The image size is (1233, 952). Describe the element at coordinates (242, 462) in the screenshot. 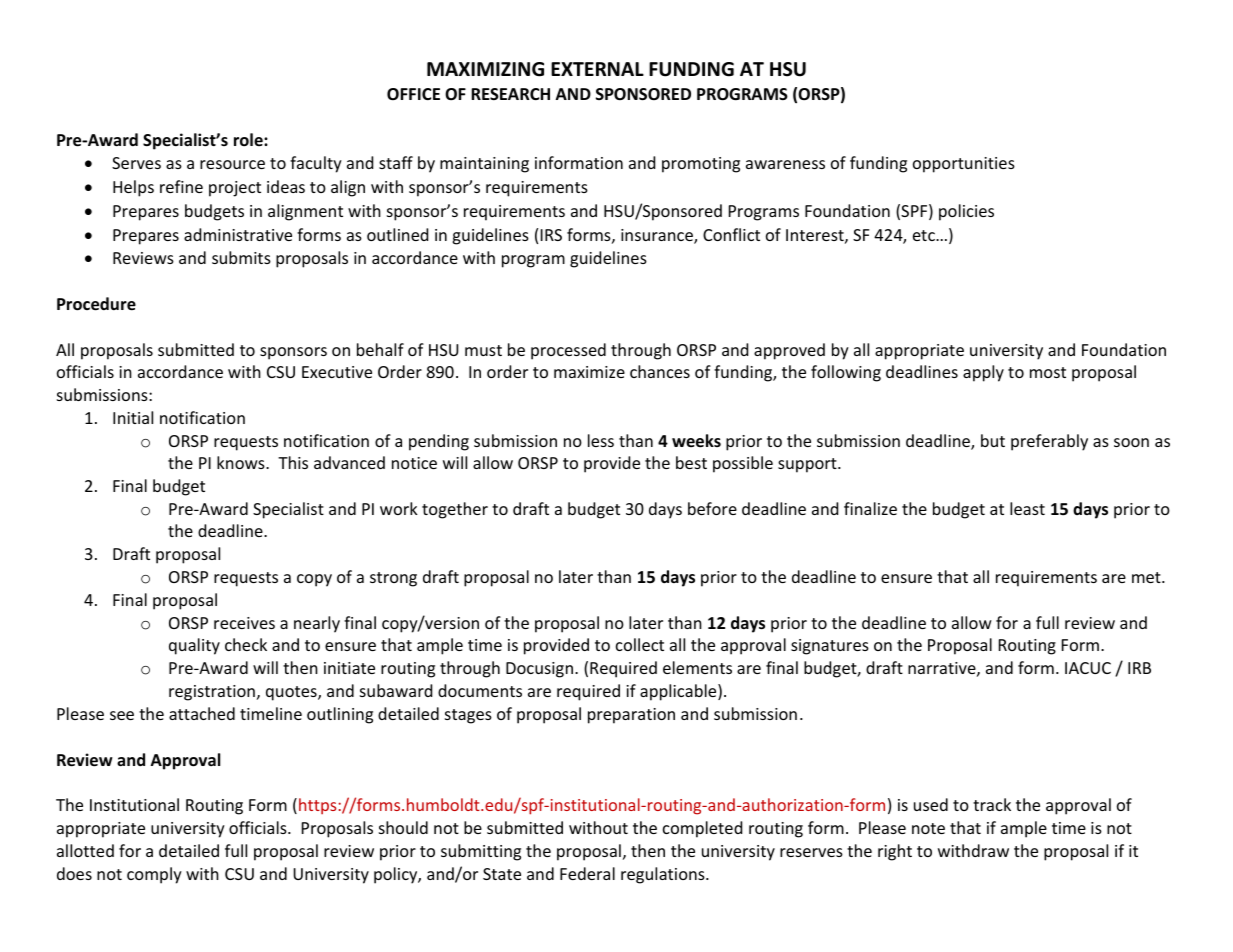

I see `knows` at that location.
